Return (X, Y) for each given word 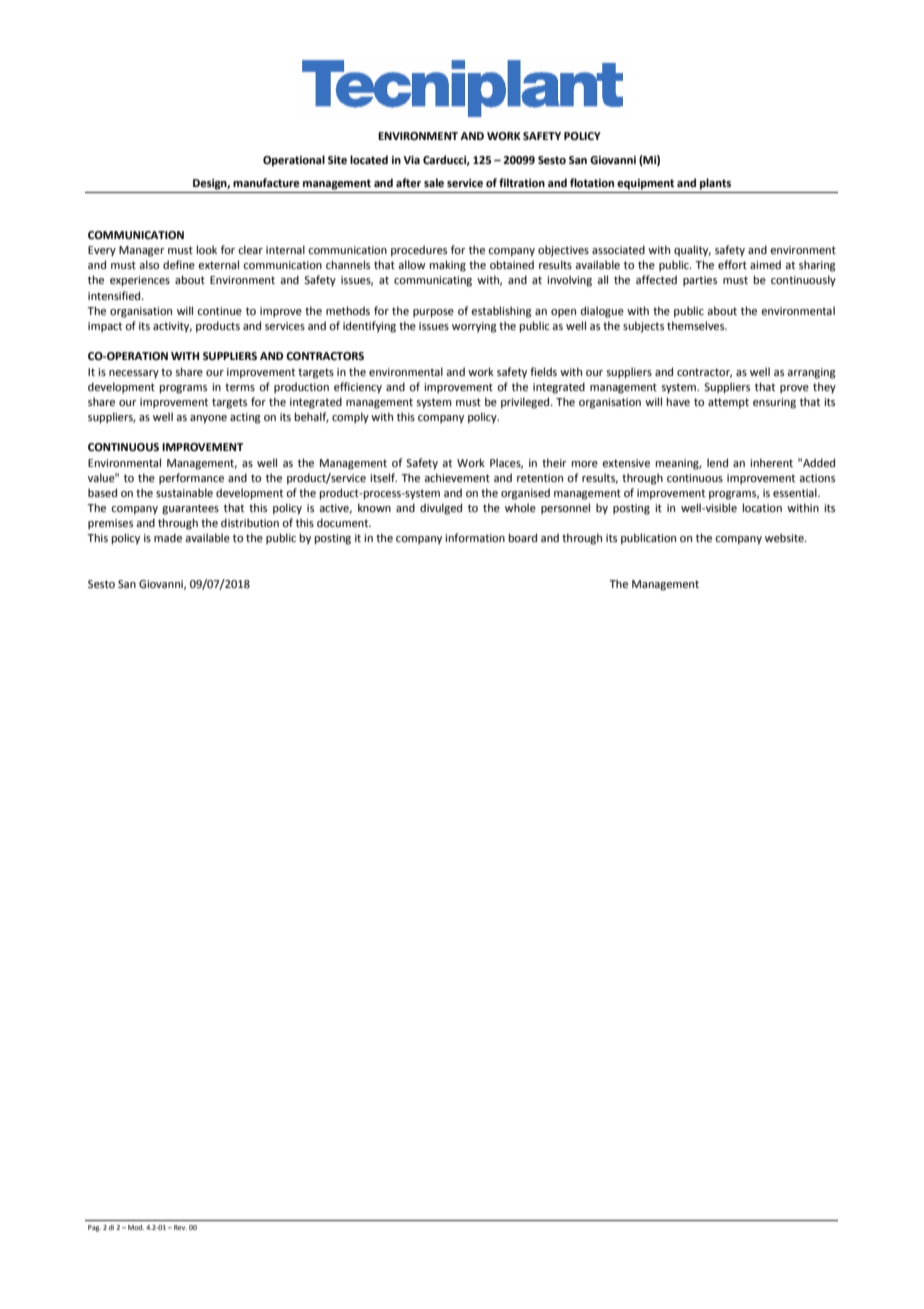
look (207, 249)
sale (434, 182)
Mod (136, 1227)
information (475, 537)
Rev (180, 1227)
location (762, 507)
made (168, 537)
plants (715, 184)
